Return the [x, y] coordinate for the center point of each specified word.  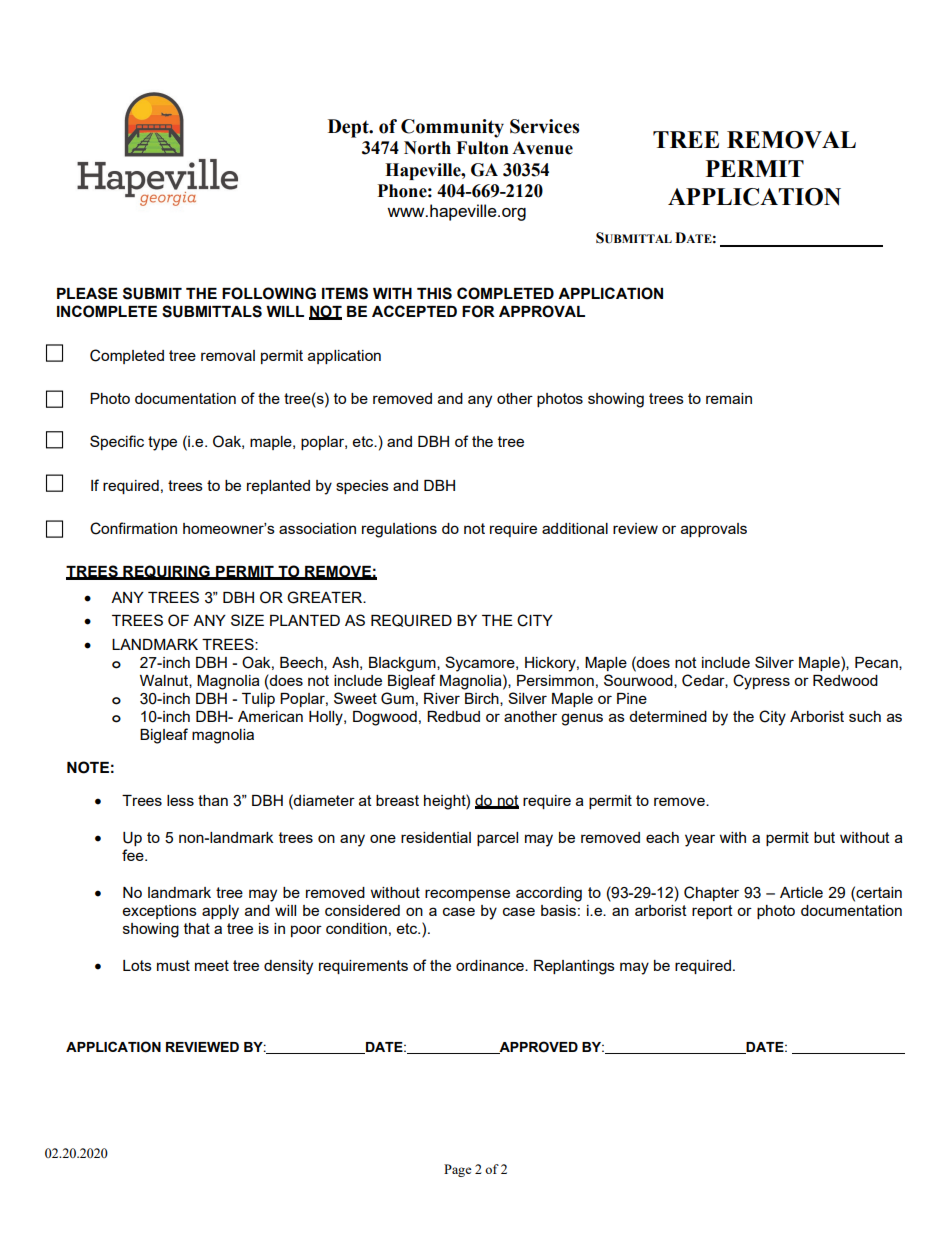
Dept [349, 128]
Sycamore [481, 664]
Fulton [482, 148]
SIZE [247, 620]
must [173, 965]
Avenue [542, 148]
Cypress [761, 682]
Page [458, 1170]
